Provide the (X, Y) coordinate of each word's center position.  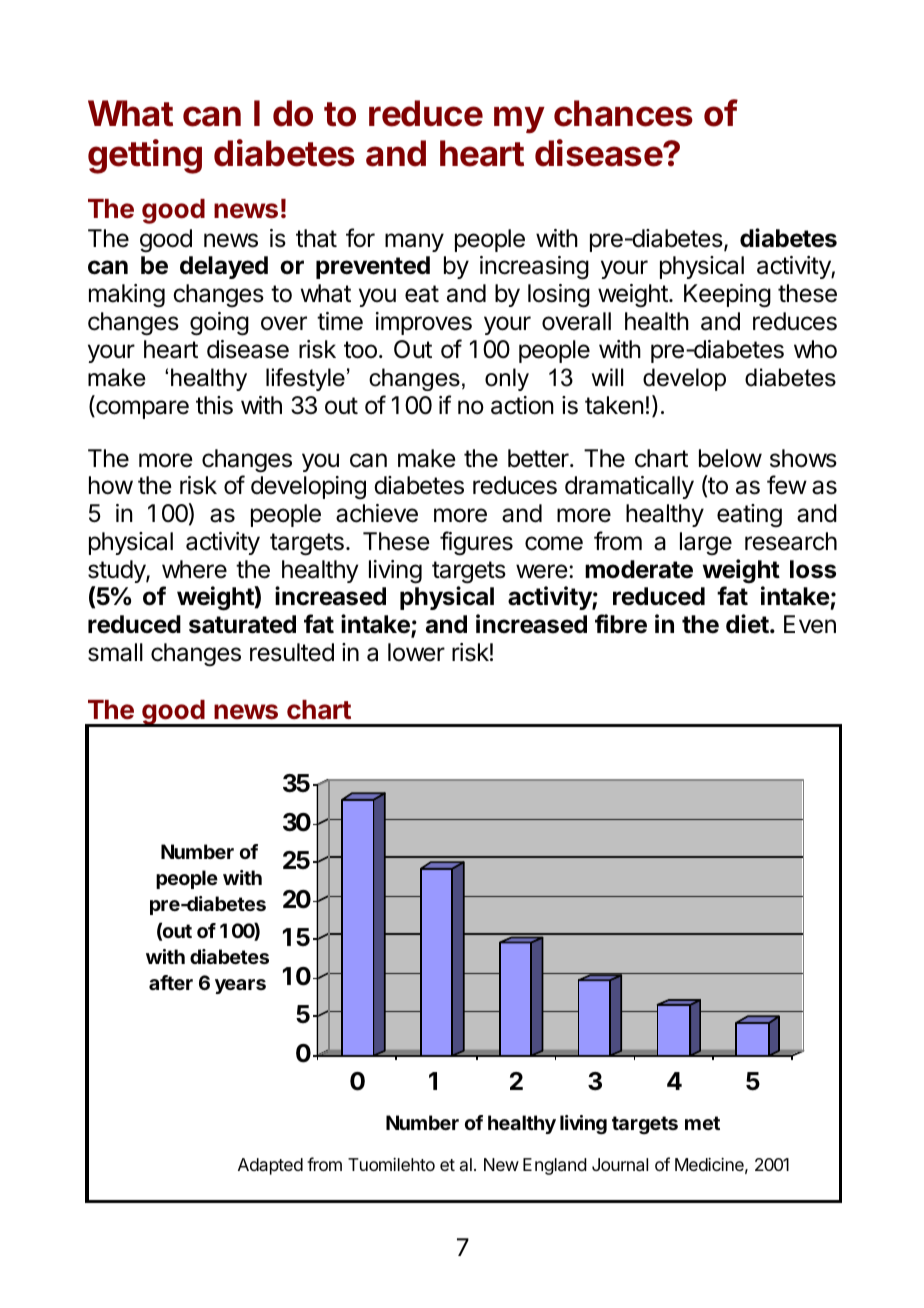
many (414, 242)
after (171, 982)
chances (623, 113)
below (730, 458)
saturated (242, 624)
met (702, 1123)
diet (747, 624)
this (214, 405)
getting (145, 156)
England (555, 1166)
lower (416, 652)
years (240, 986)
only (507, 379)
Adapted (270, 1166)
